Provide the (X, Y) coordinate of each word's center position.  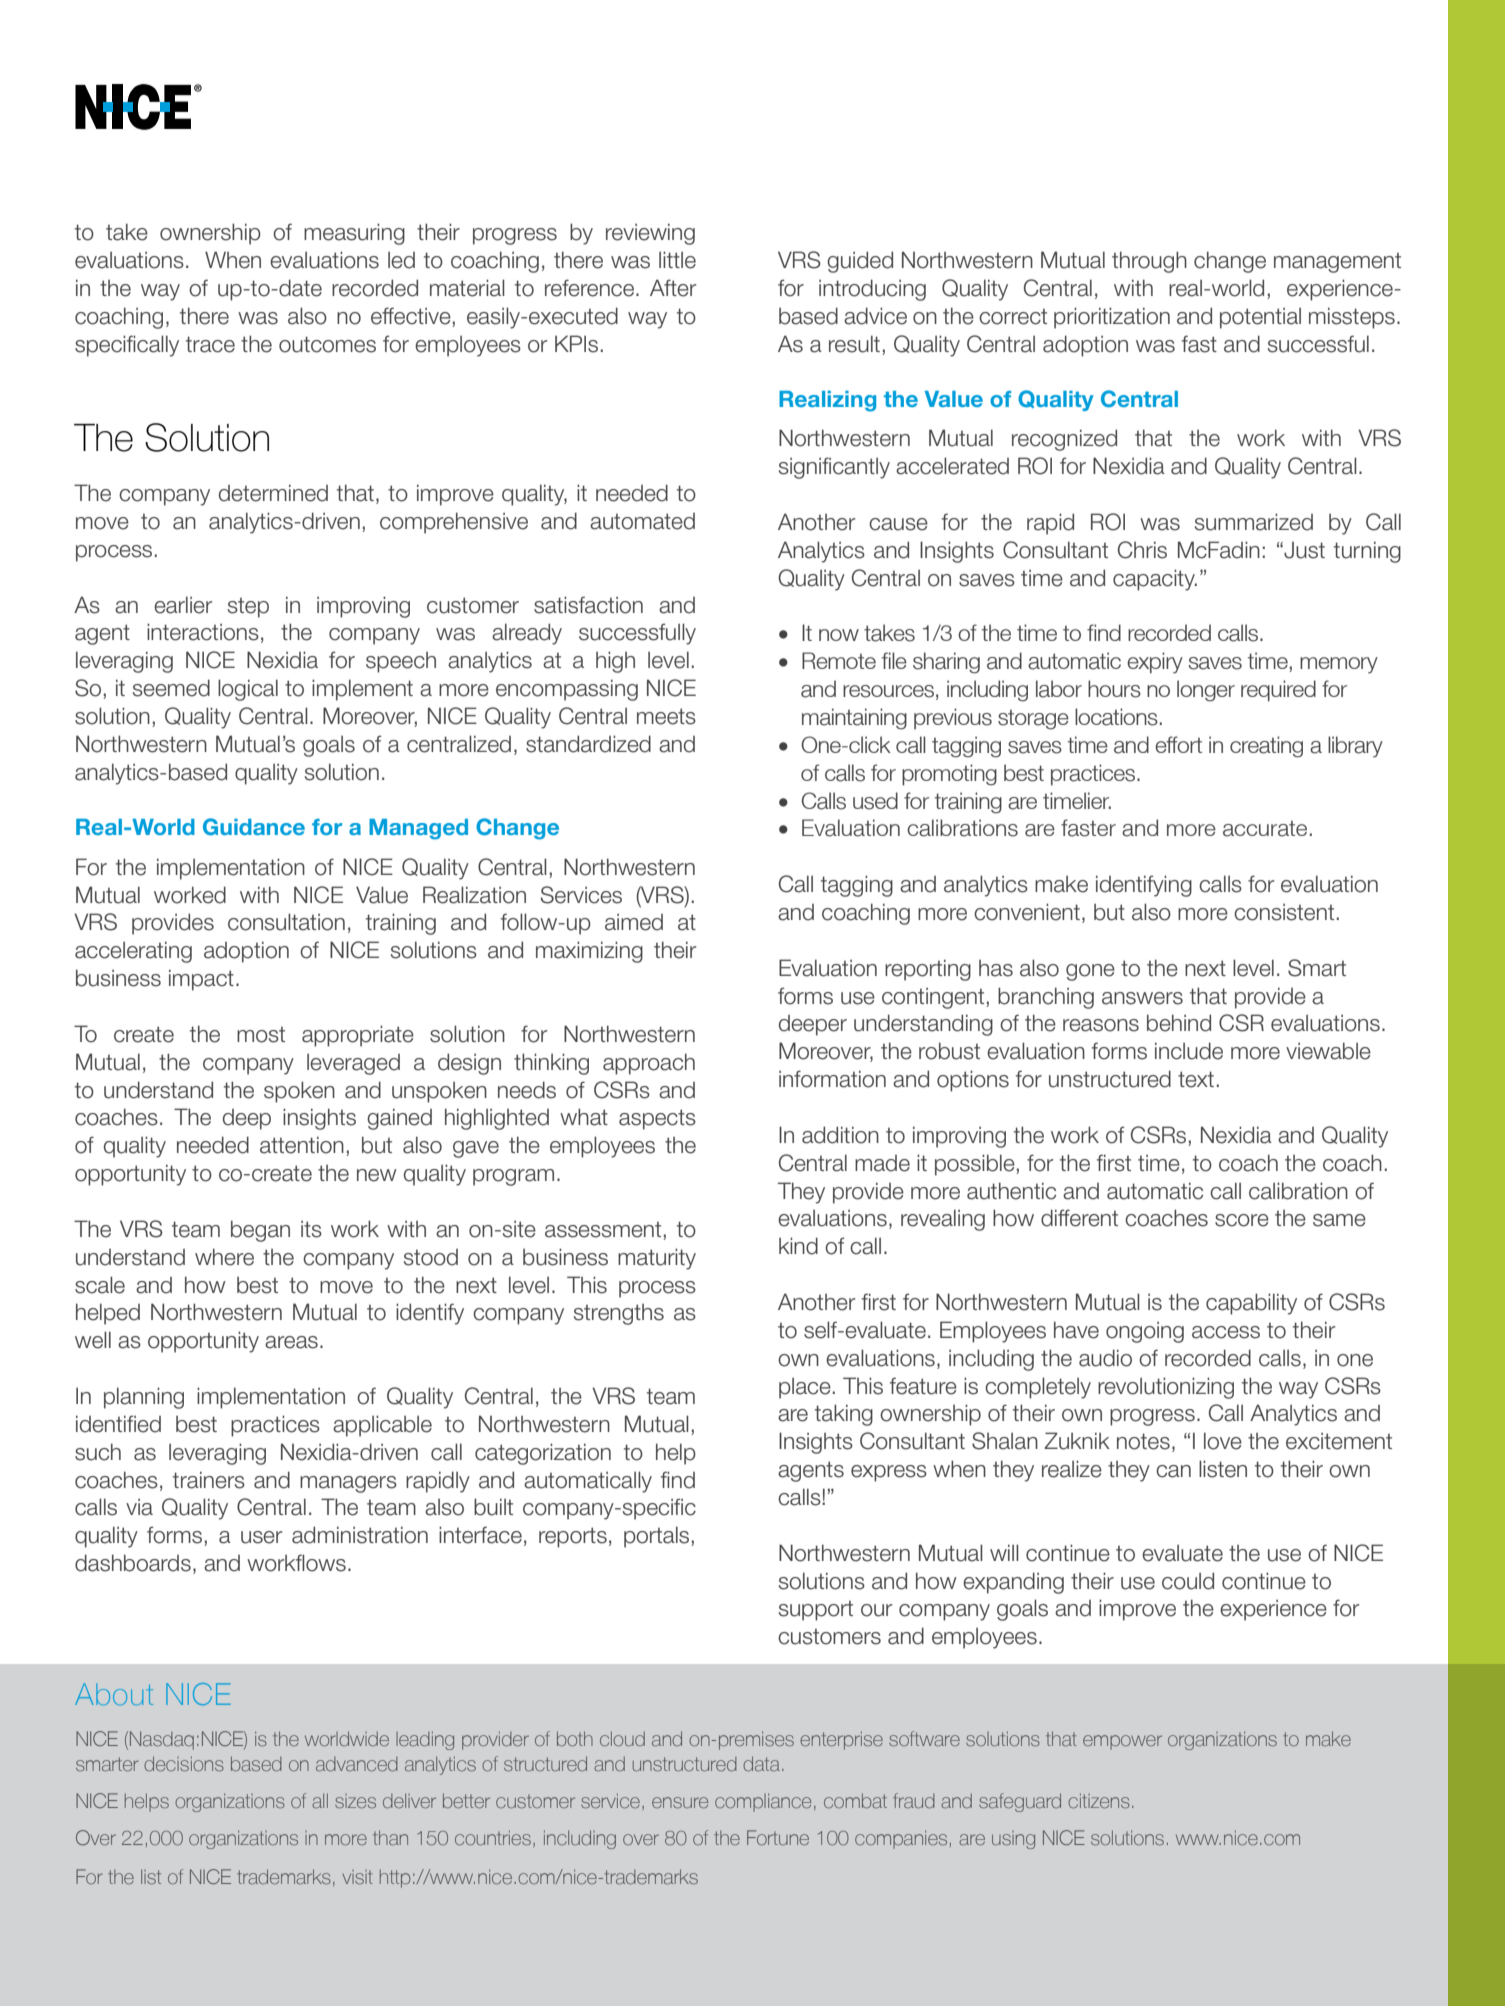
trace (210, 344)
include (1189, 1051)
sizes (355, 1801)
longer (1206, 691)
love (1223, 1441)
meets (666, 716)
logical (248, 690)
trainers (209, 1480)
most (261, 1035)
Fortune (778, 1837)
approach (649, 1064)
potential (1260, 318)
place (805, 1388)
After (673, 288)
